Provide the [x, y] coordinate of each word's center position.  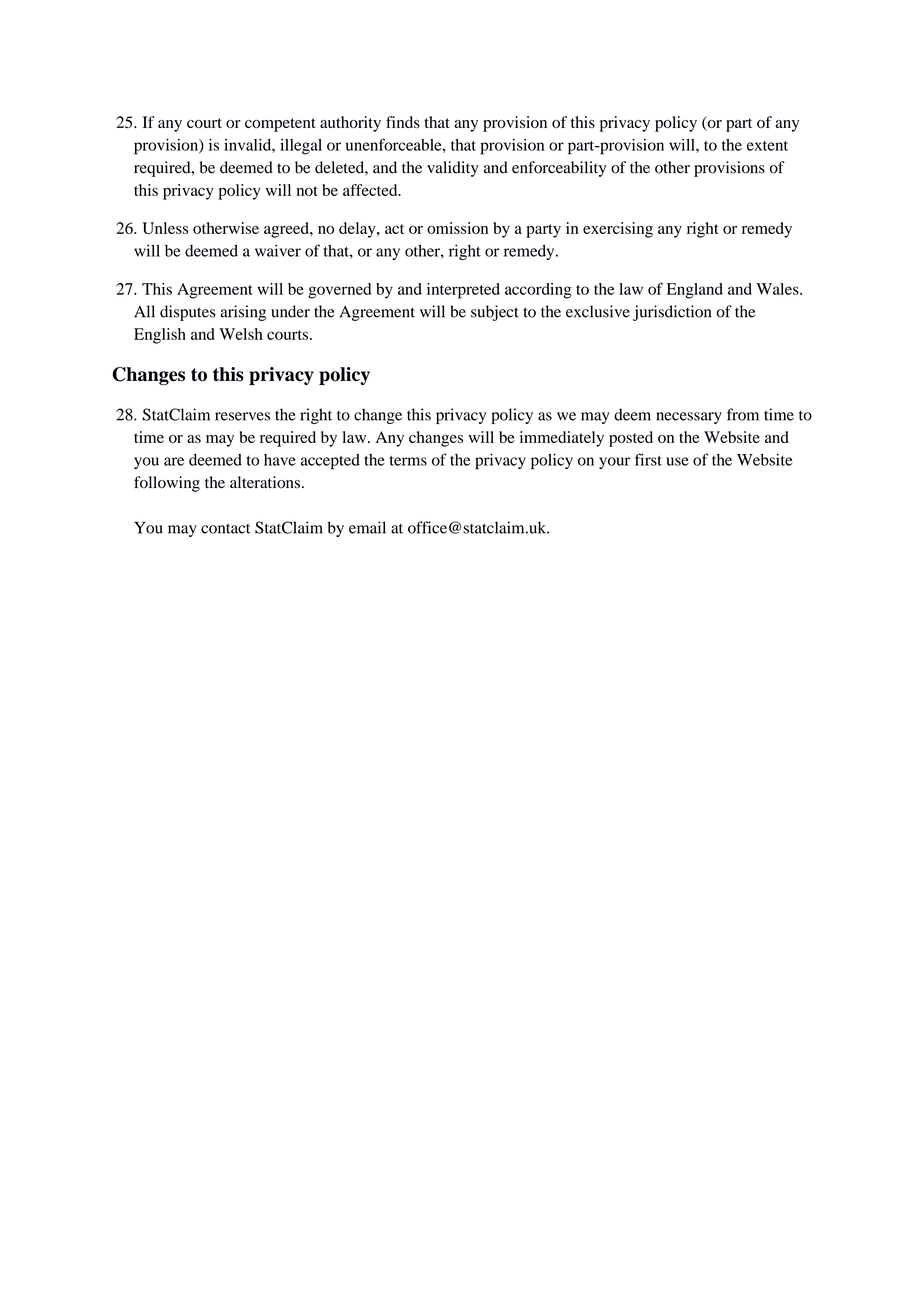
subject [495, 313]
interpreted [463, 291]
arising [243, 313]
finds [403, 122]
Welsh [241, 334]
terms [408, 461]
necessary [689, 418]
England [695, 291]
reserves [242, 416]
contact [225, 528]
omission [457, 228]
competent [280, 125]
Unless [165, 228]
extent [767, 146]
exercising [618, 230]
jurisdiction [672, 313]
